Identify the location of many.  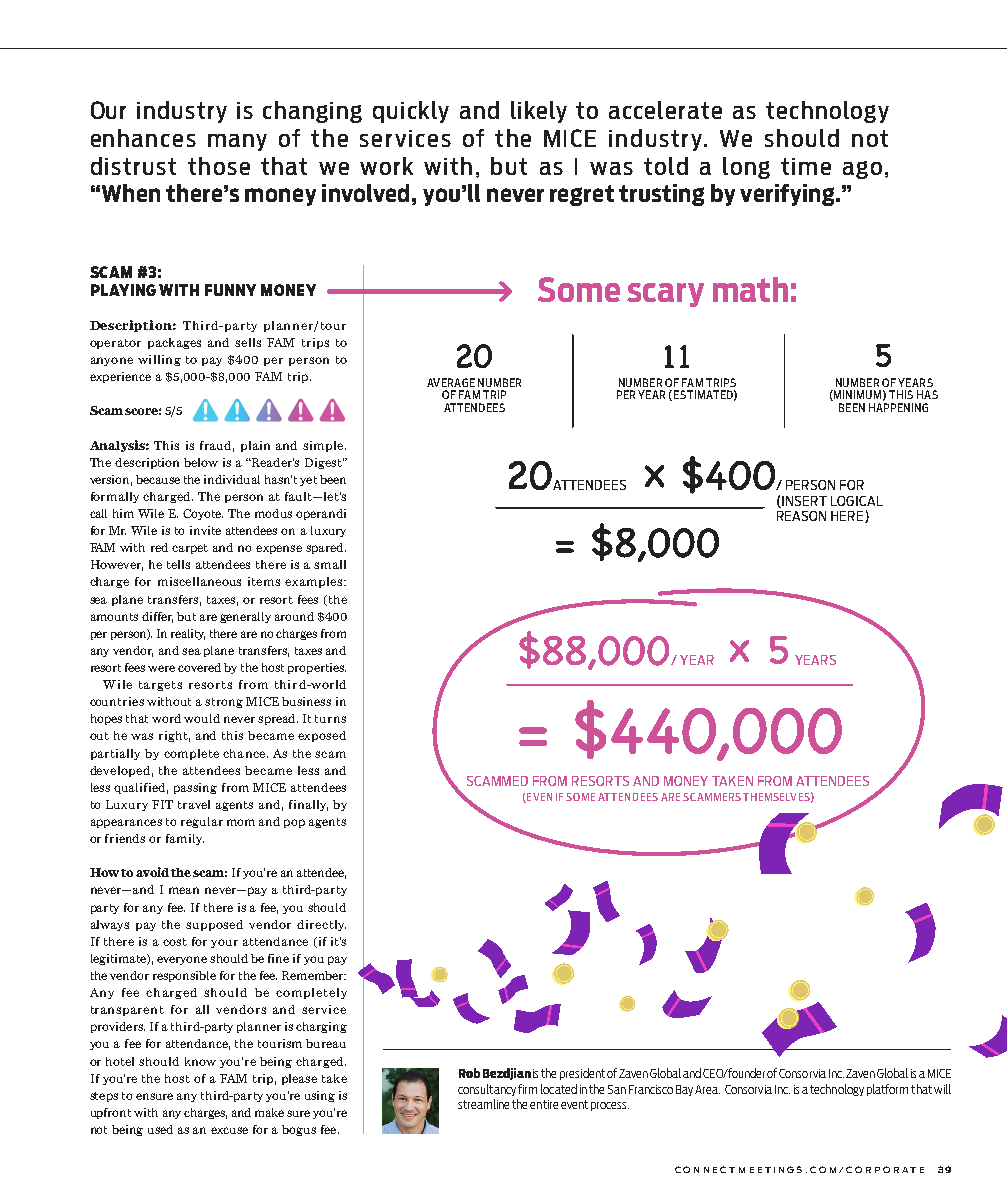
(237, 142).
